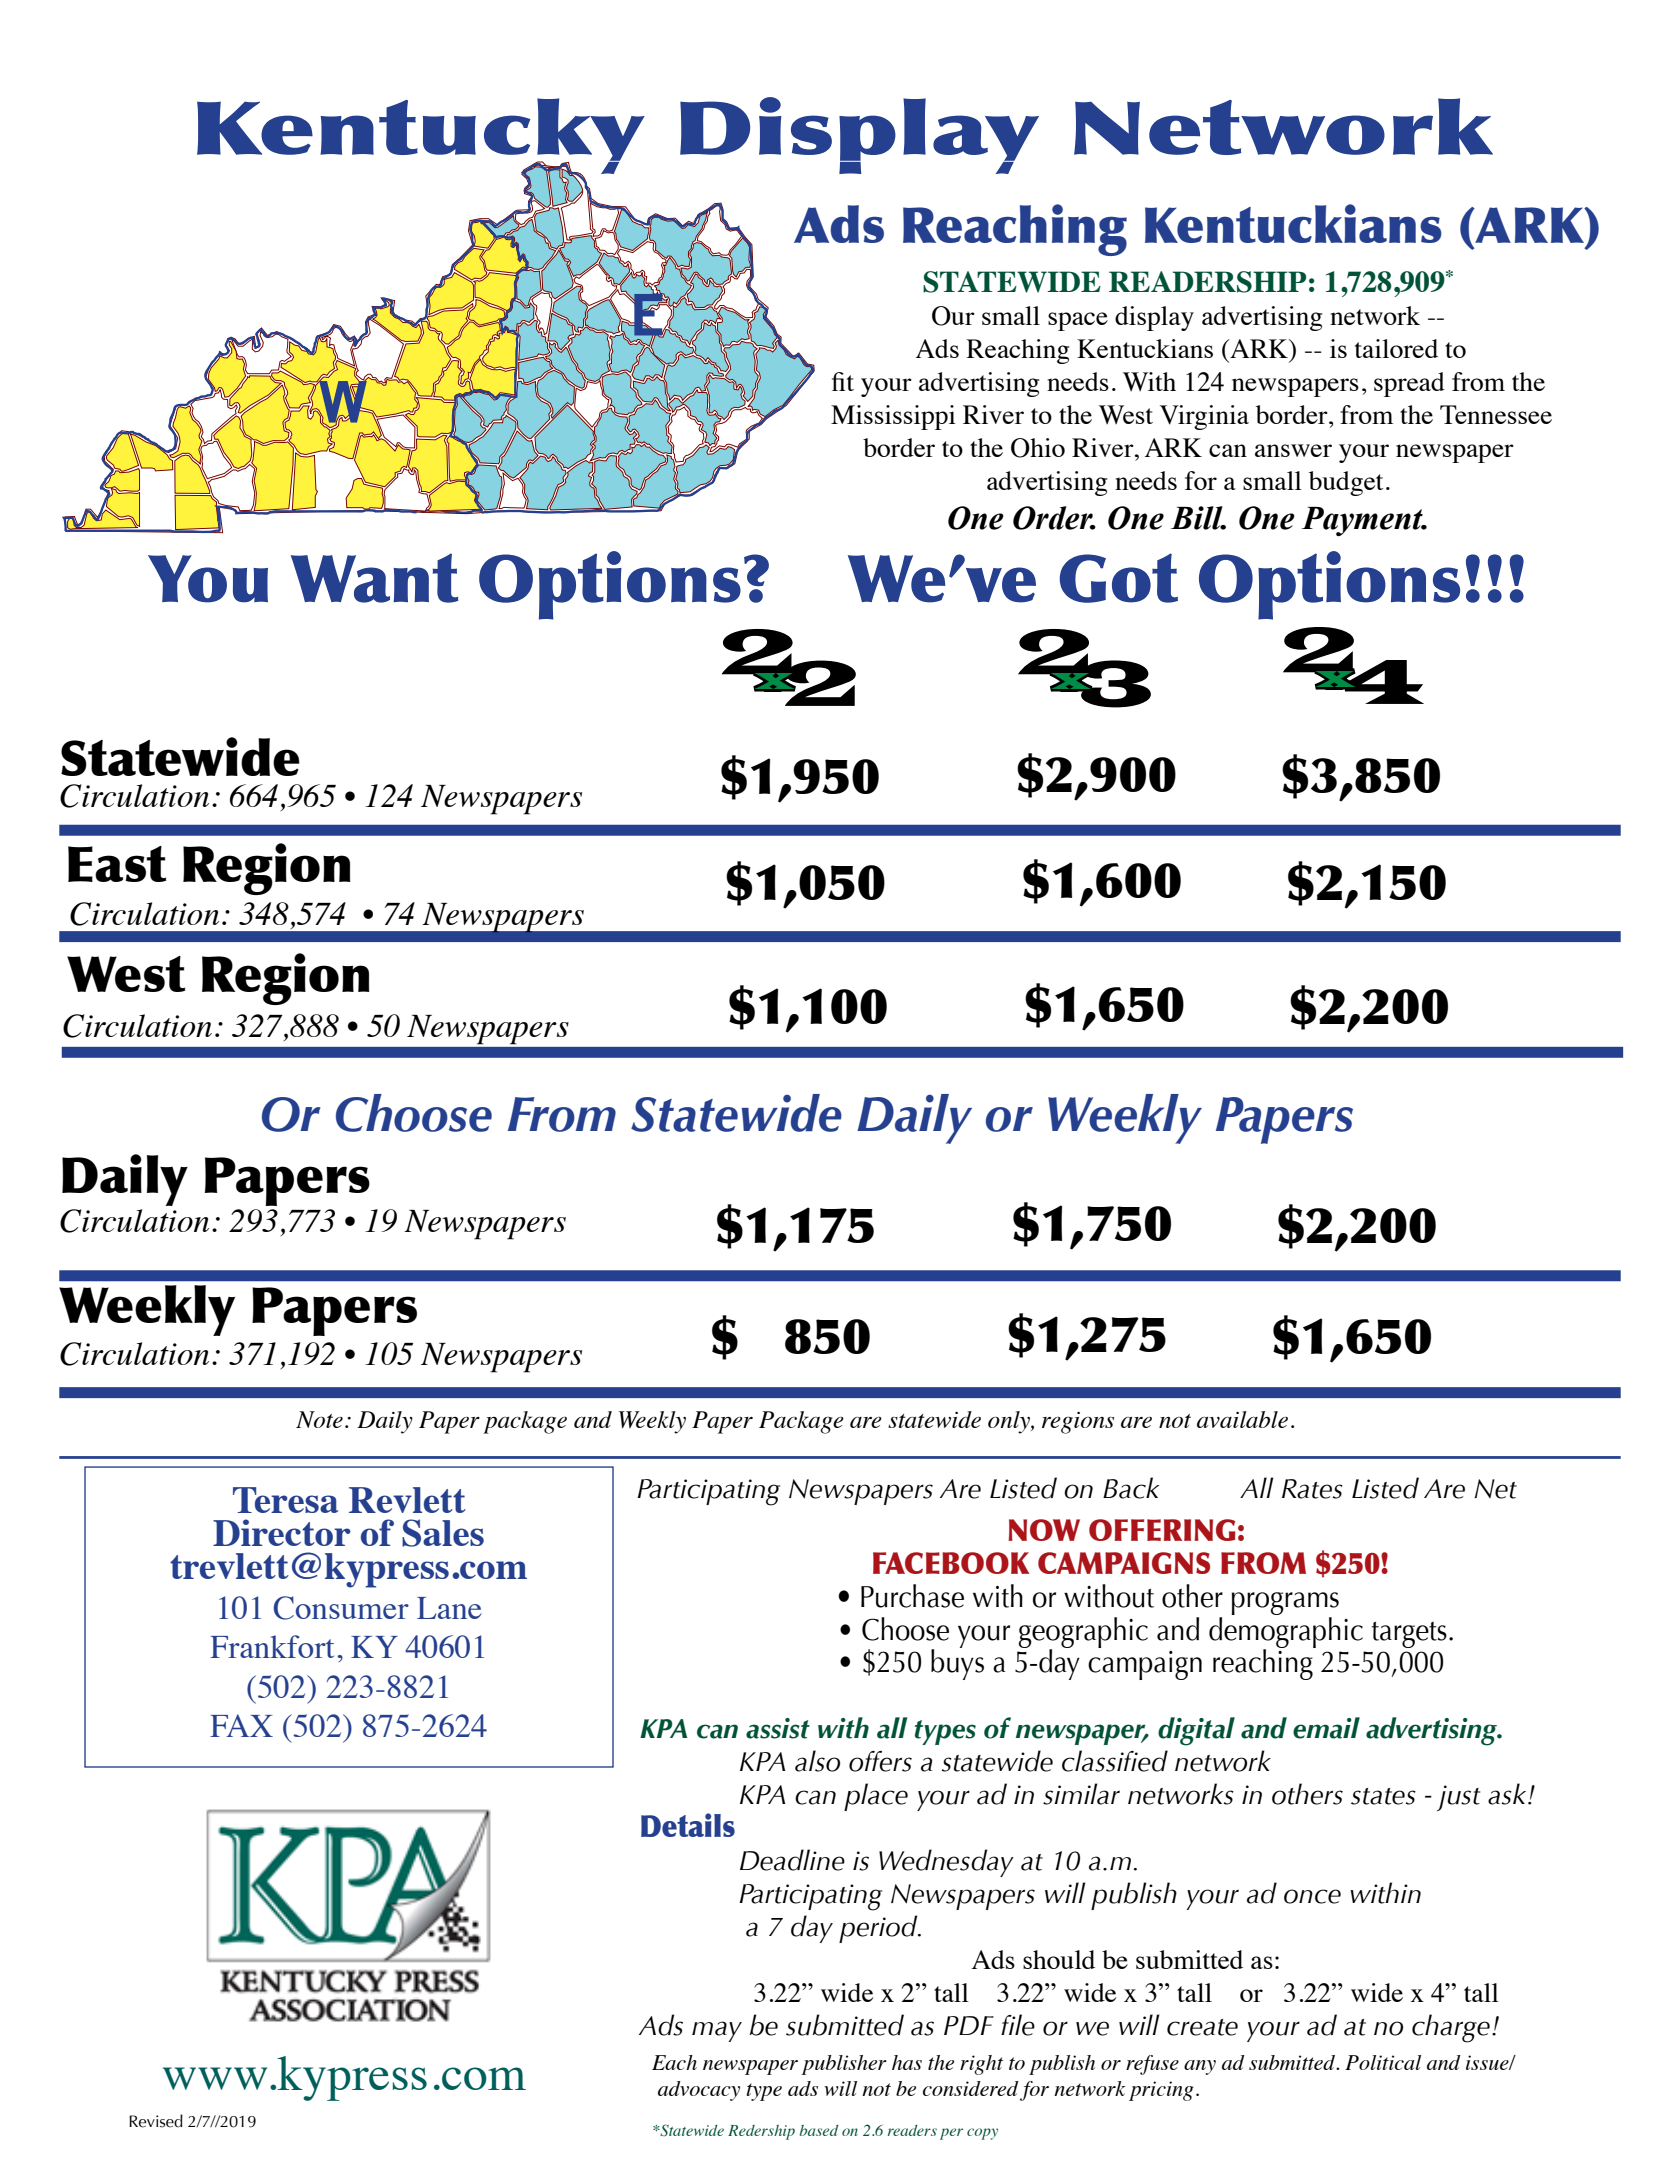  What do you see at coordinates (843, 381) in the image?
I see `fit` at bounding box center [843, 381].
